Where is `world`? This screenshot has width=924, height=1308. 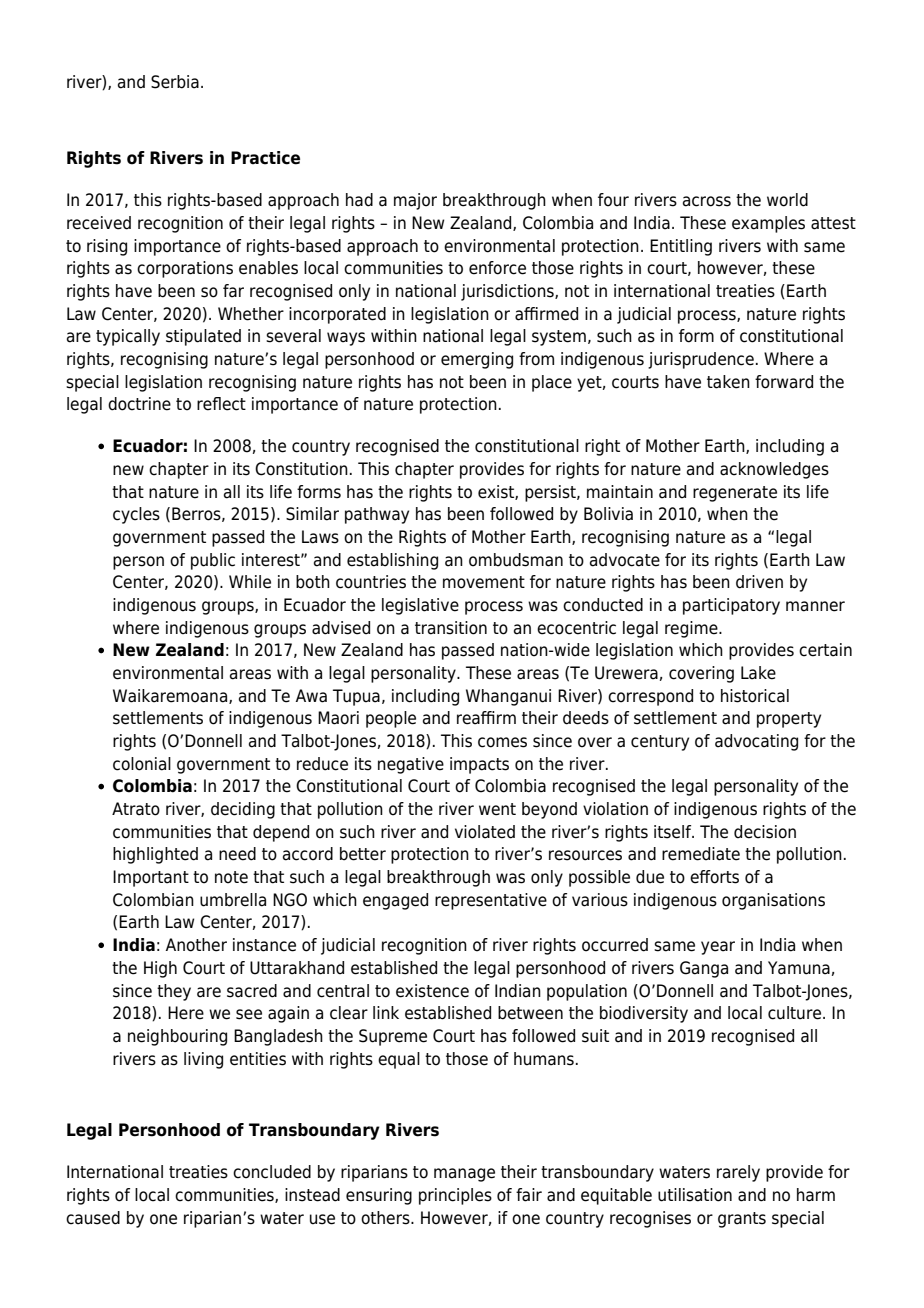 world is located at coordinates (787, 200).
